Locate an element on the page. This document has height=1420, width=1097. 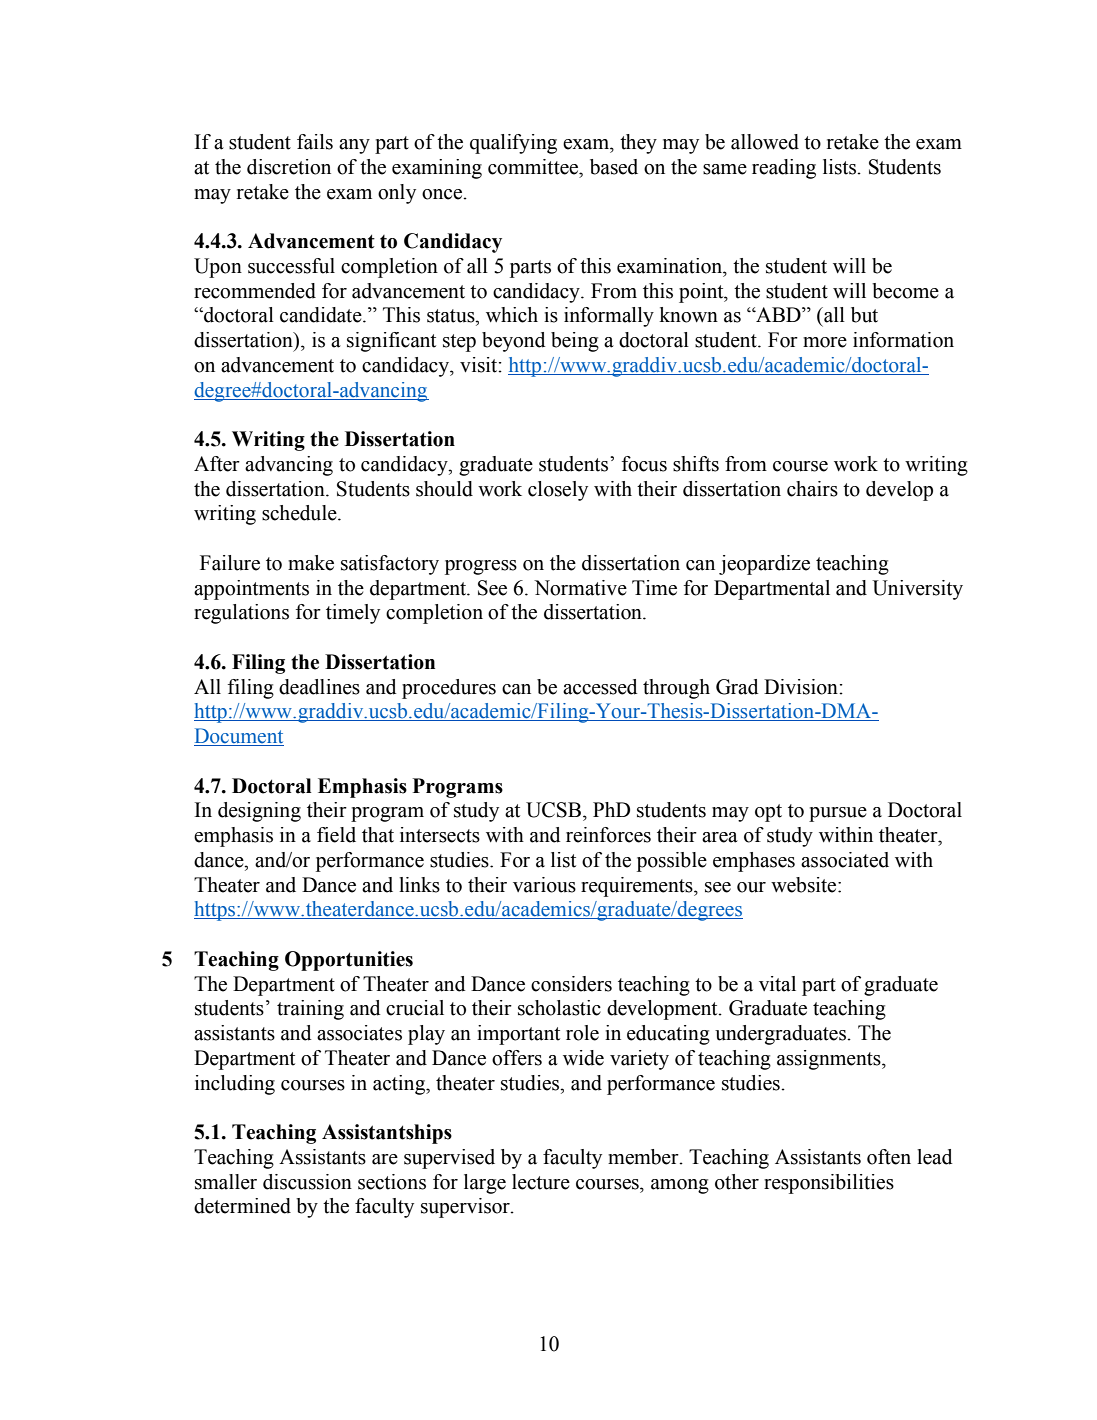
lecture is located at coordinates (541, 1182).
